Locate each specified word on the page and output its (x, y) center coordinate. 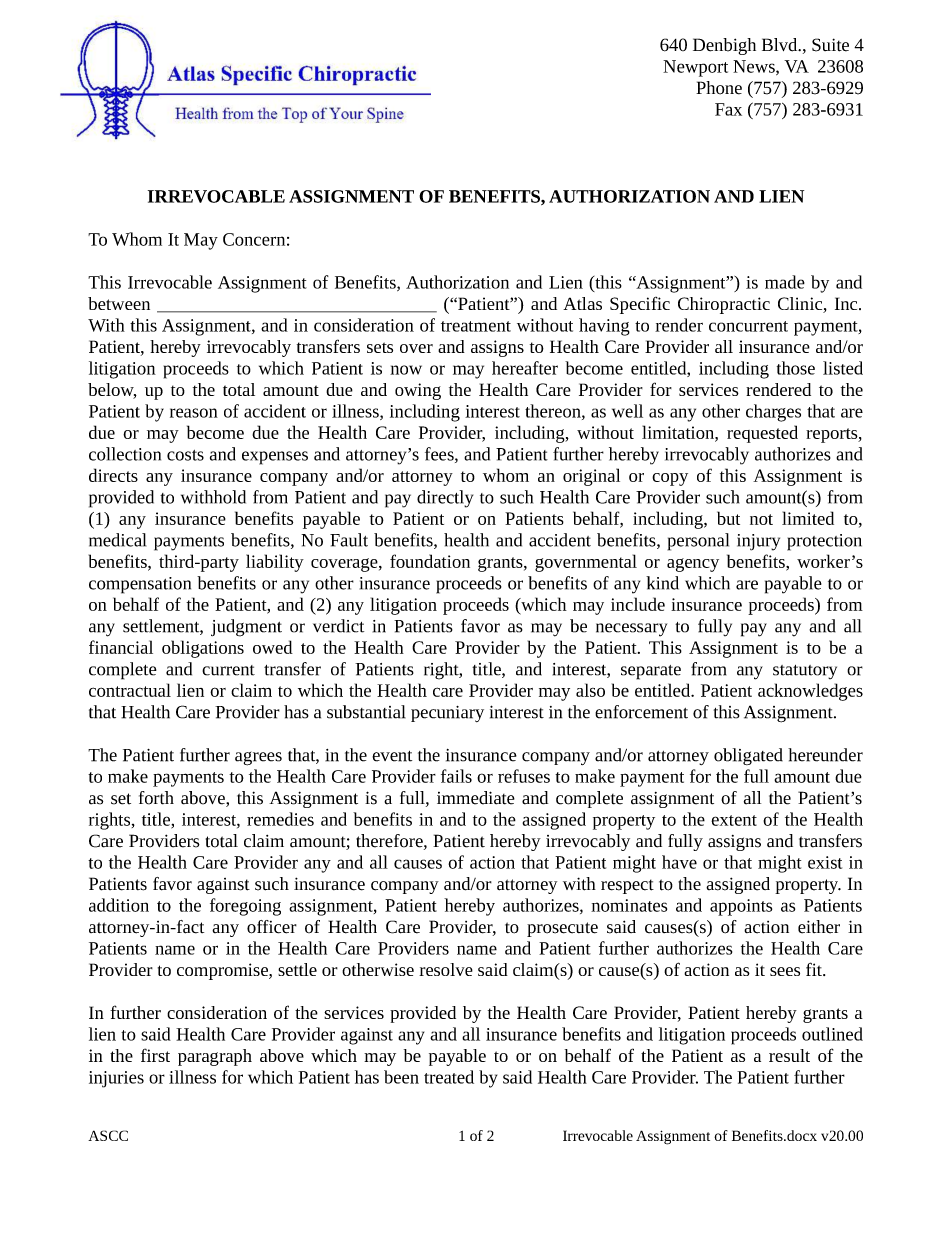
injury (758, 542)
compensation (140, 585)
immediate (476, 798)
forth (156, 798)
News (755, 67)
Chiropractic (724, 305)
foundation (430, 561)
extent (734, 820)
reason (194, 413)
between (119, 303)
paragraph (215, 1057)
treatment (476, 326)
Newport (695, 68)
